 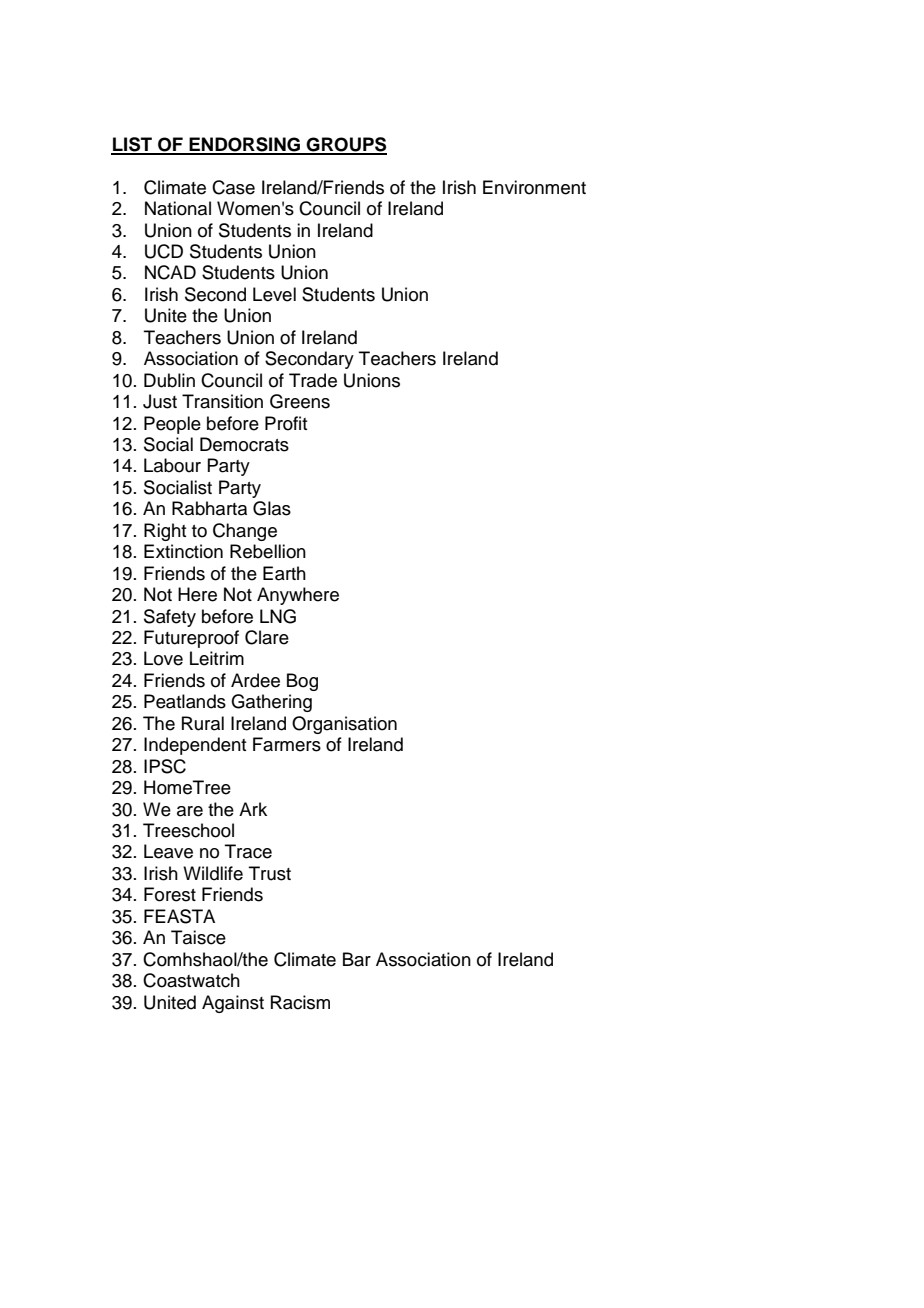 I want to click on GROUPS, so click(x=346, y=145).
